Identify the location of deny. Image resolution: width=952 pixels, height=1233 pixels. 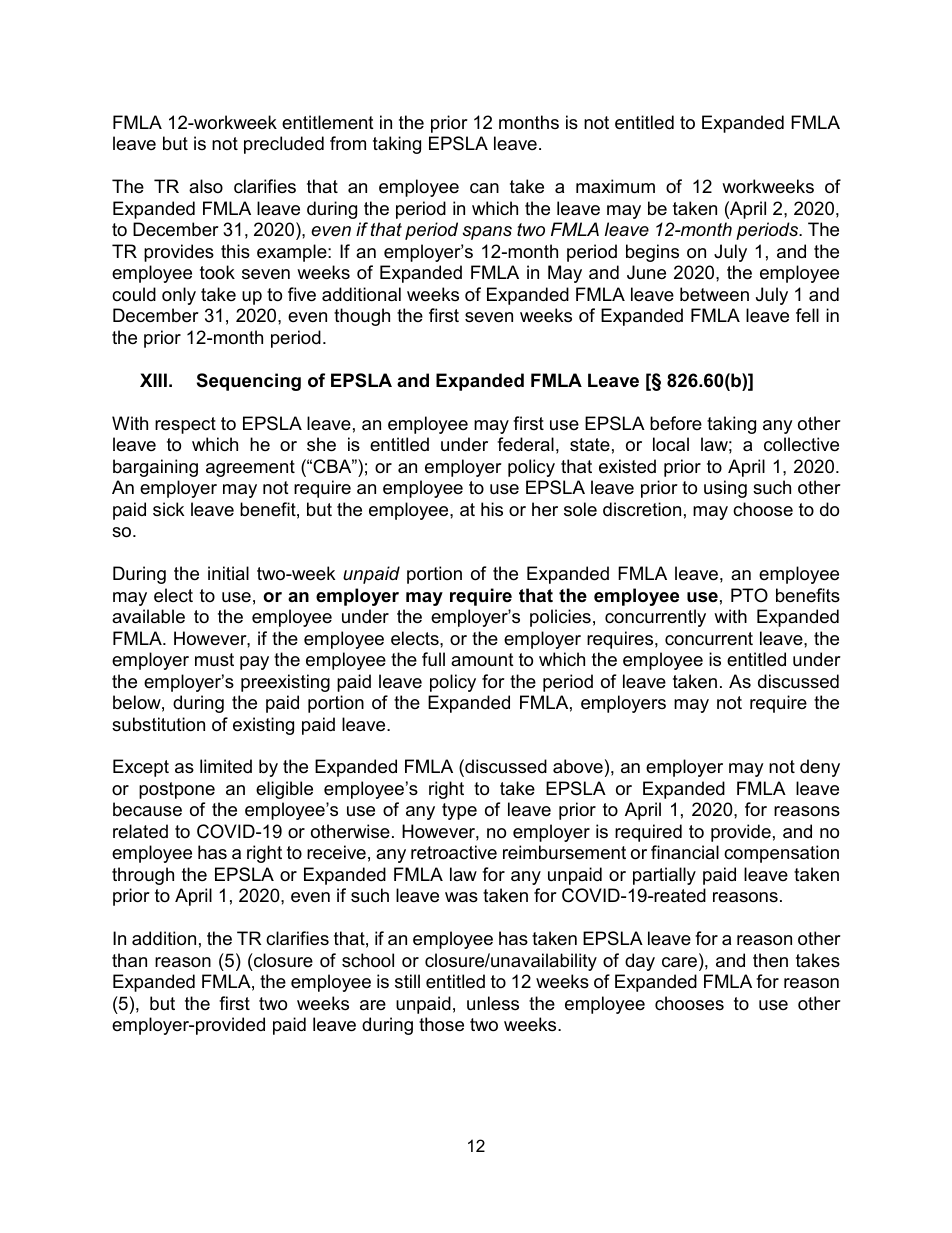
(820, 768).
